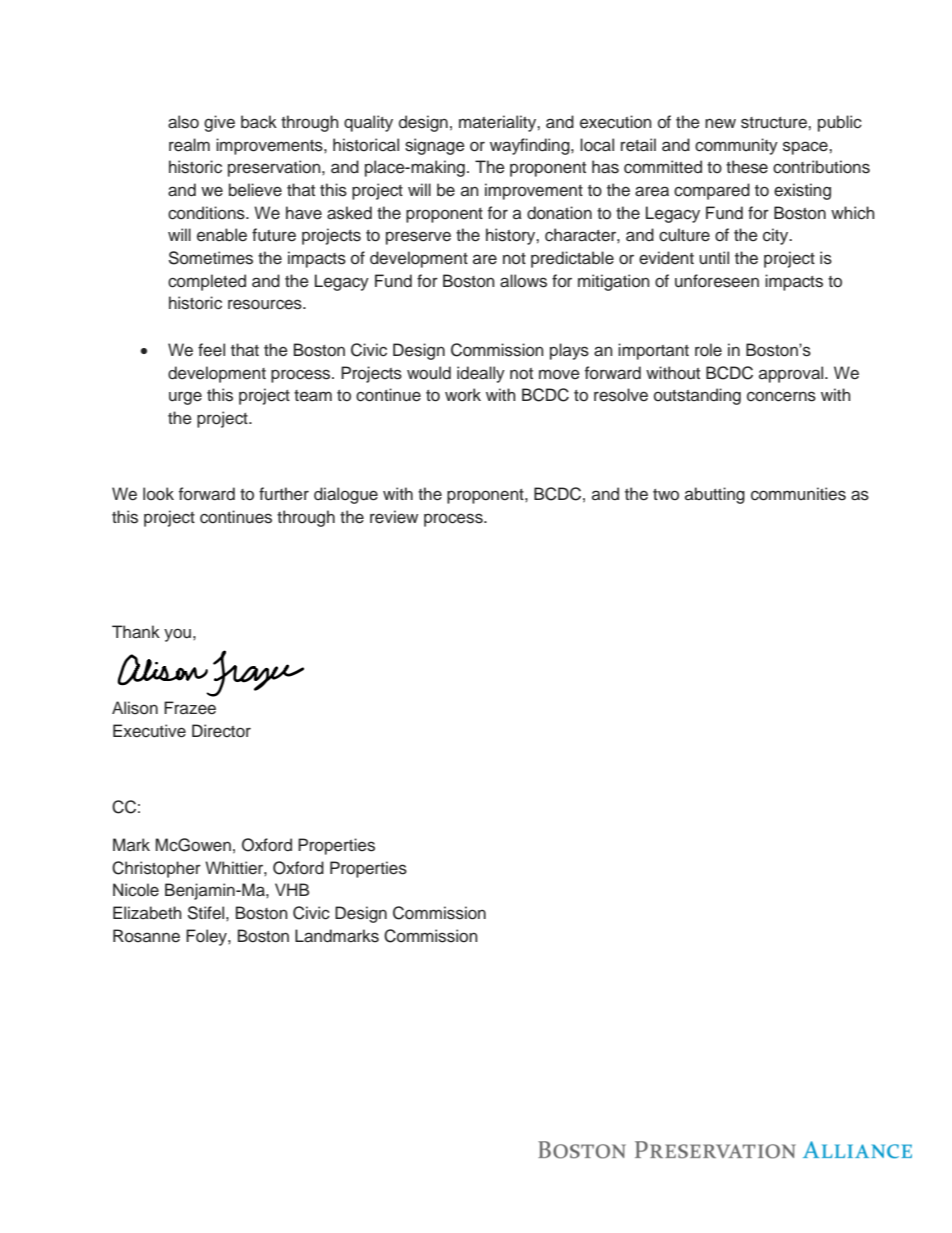  Describe the element at coordinates (798, 494) in the document. I see `communities` at that location.
